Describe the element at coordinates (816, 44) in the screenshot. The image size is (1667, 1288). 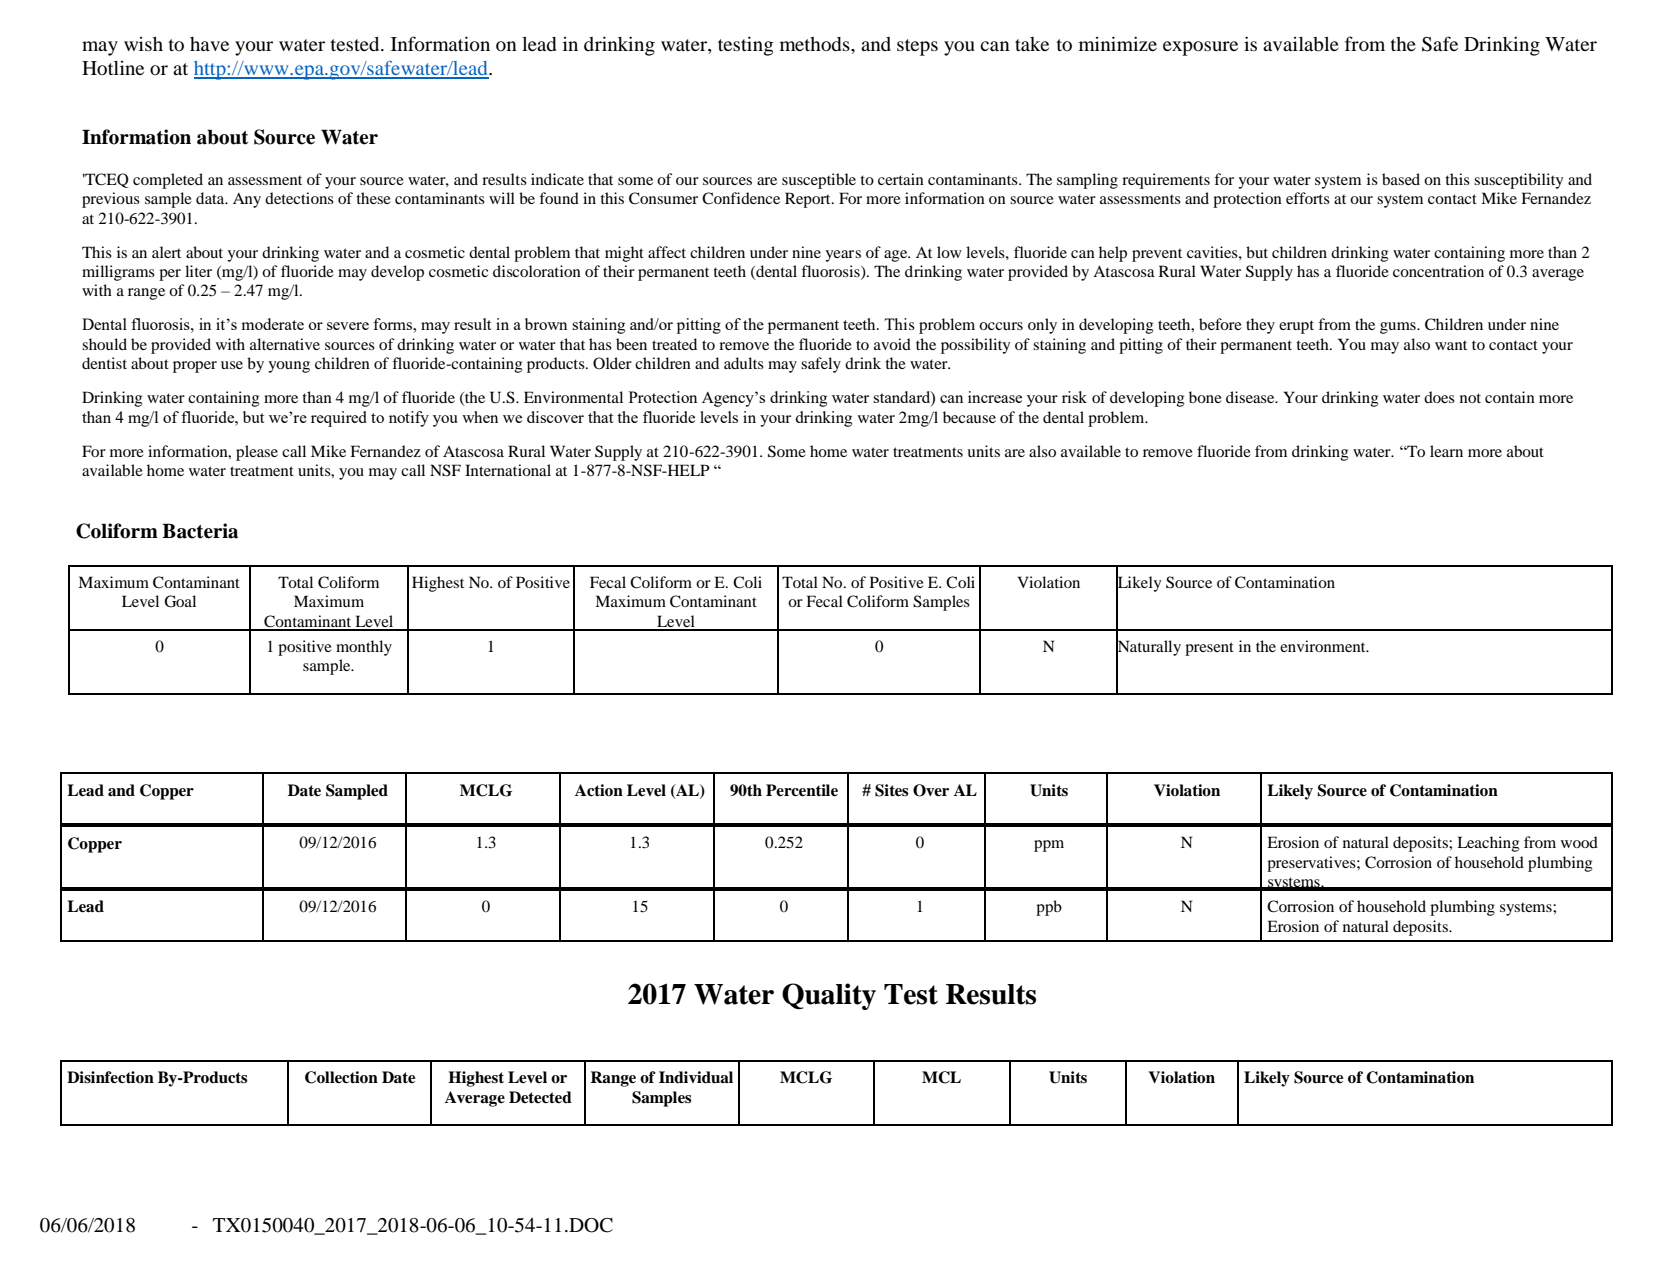
I see `methods` at that location.
